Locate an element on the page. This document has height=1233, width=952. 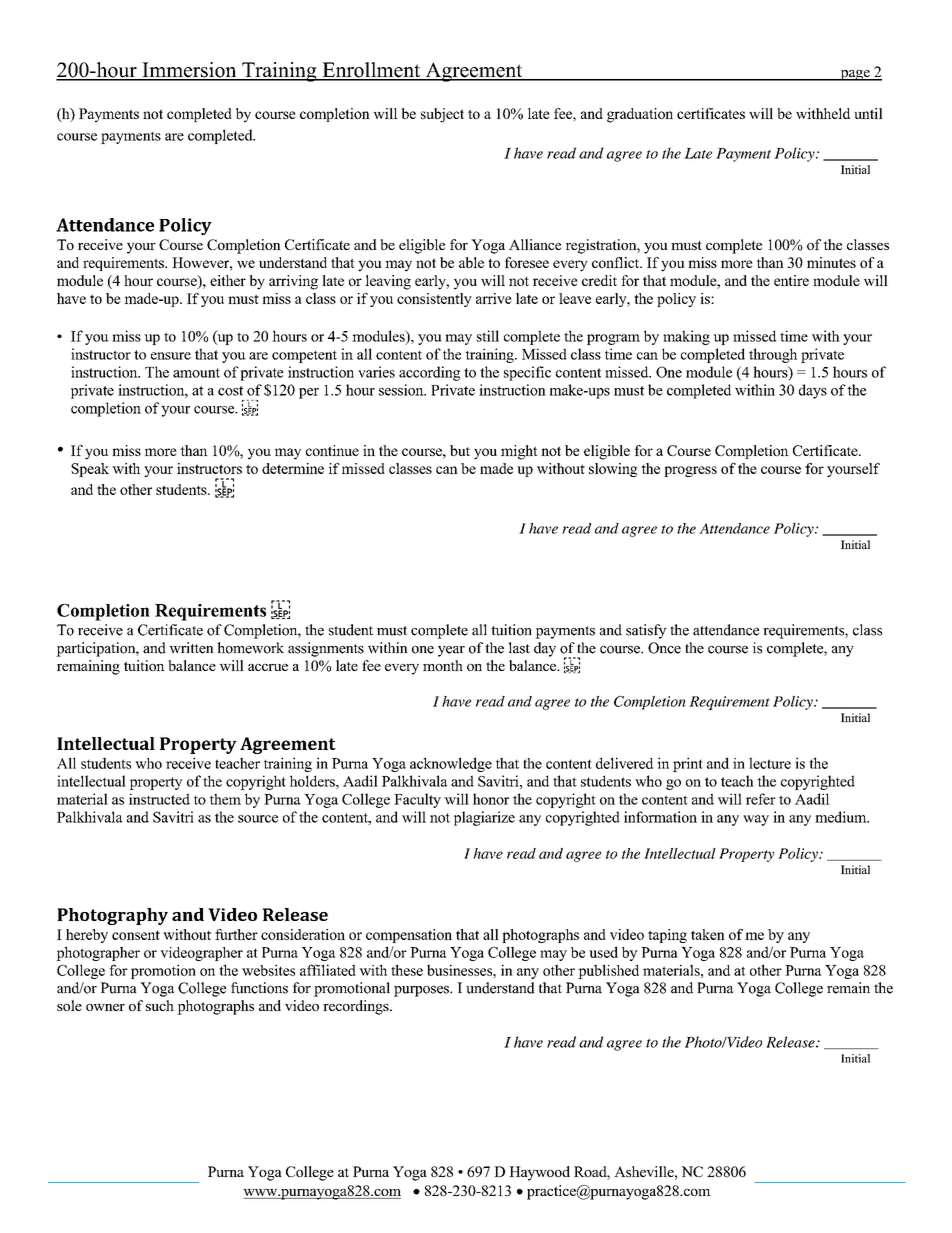
Immersion is located at coordinates (189, 71).
